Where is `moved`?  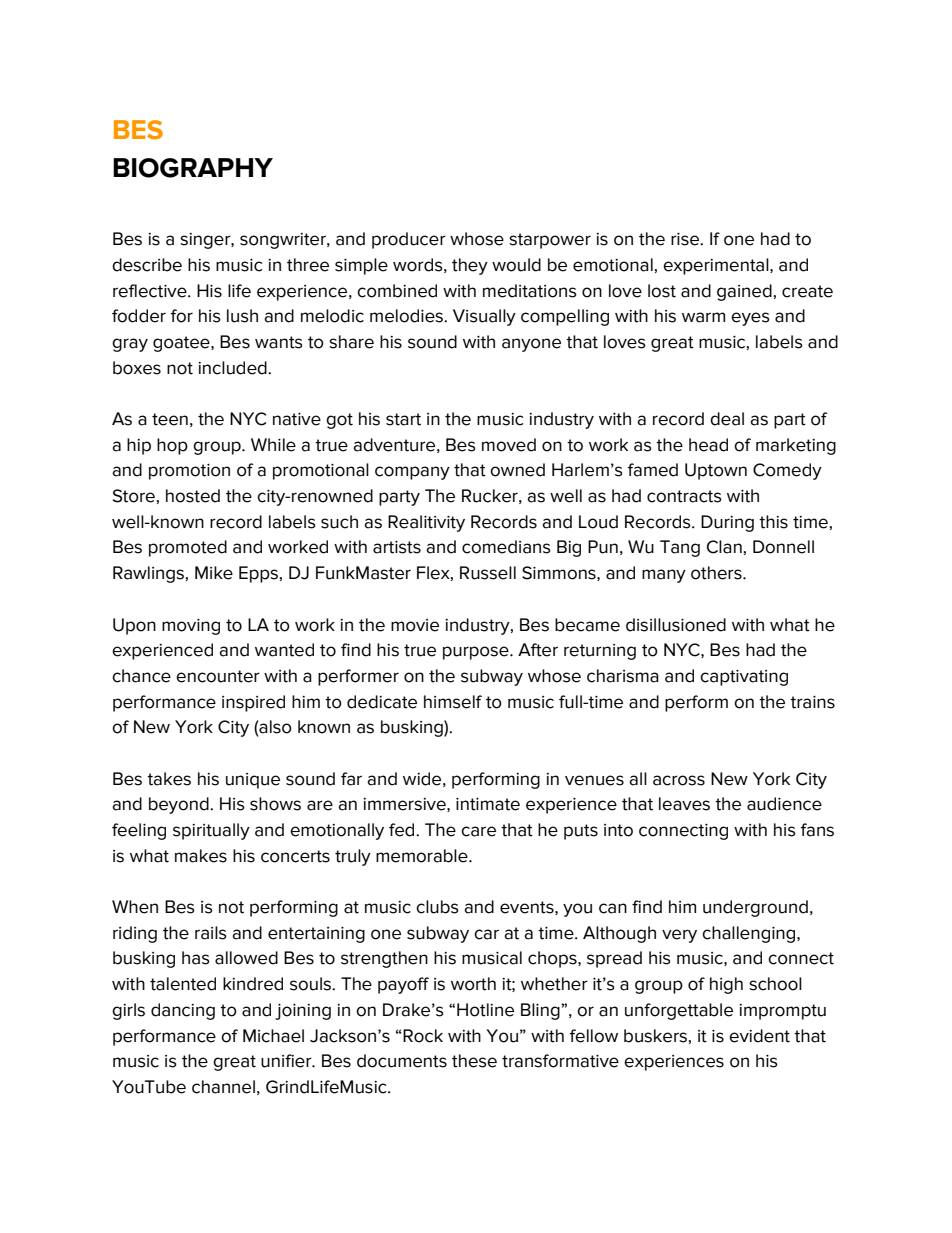 moved is located at coordinates (509, 445).
